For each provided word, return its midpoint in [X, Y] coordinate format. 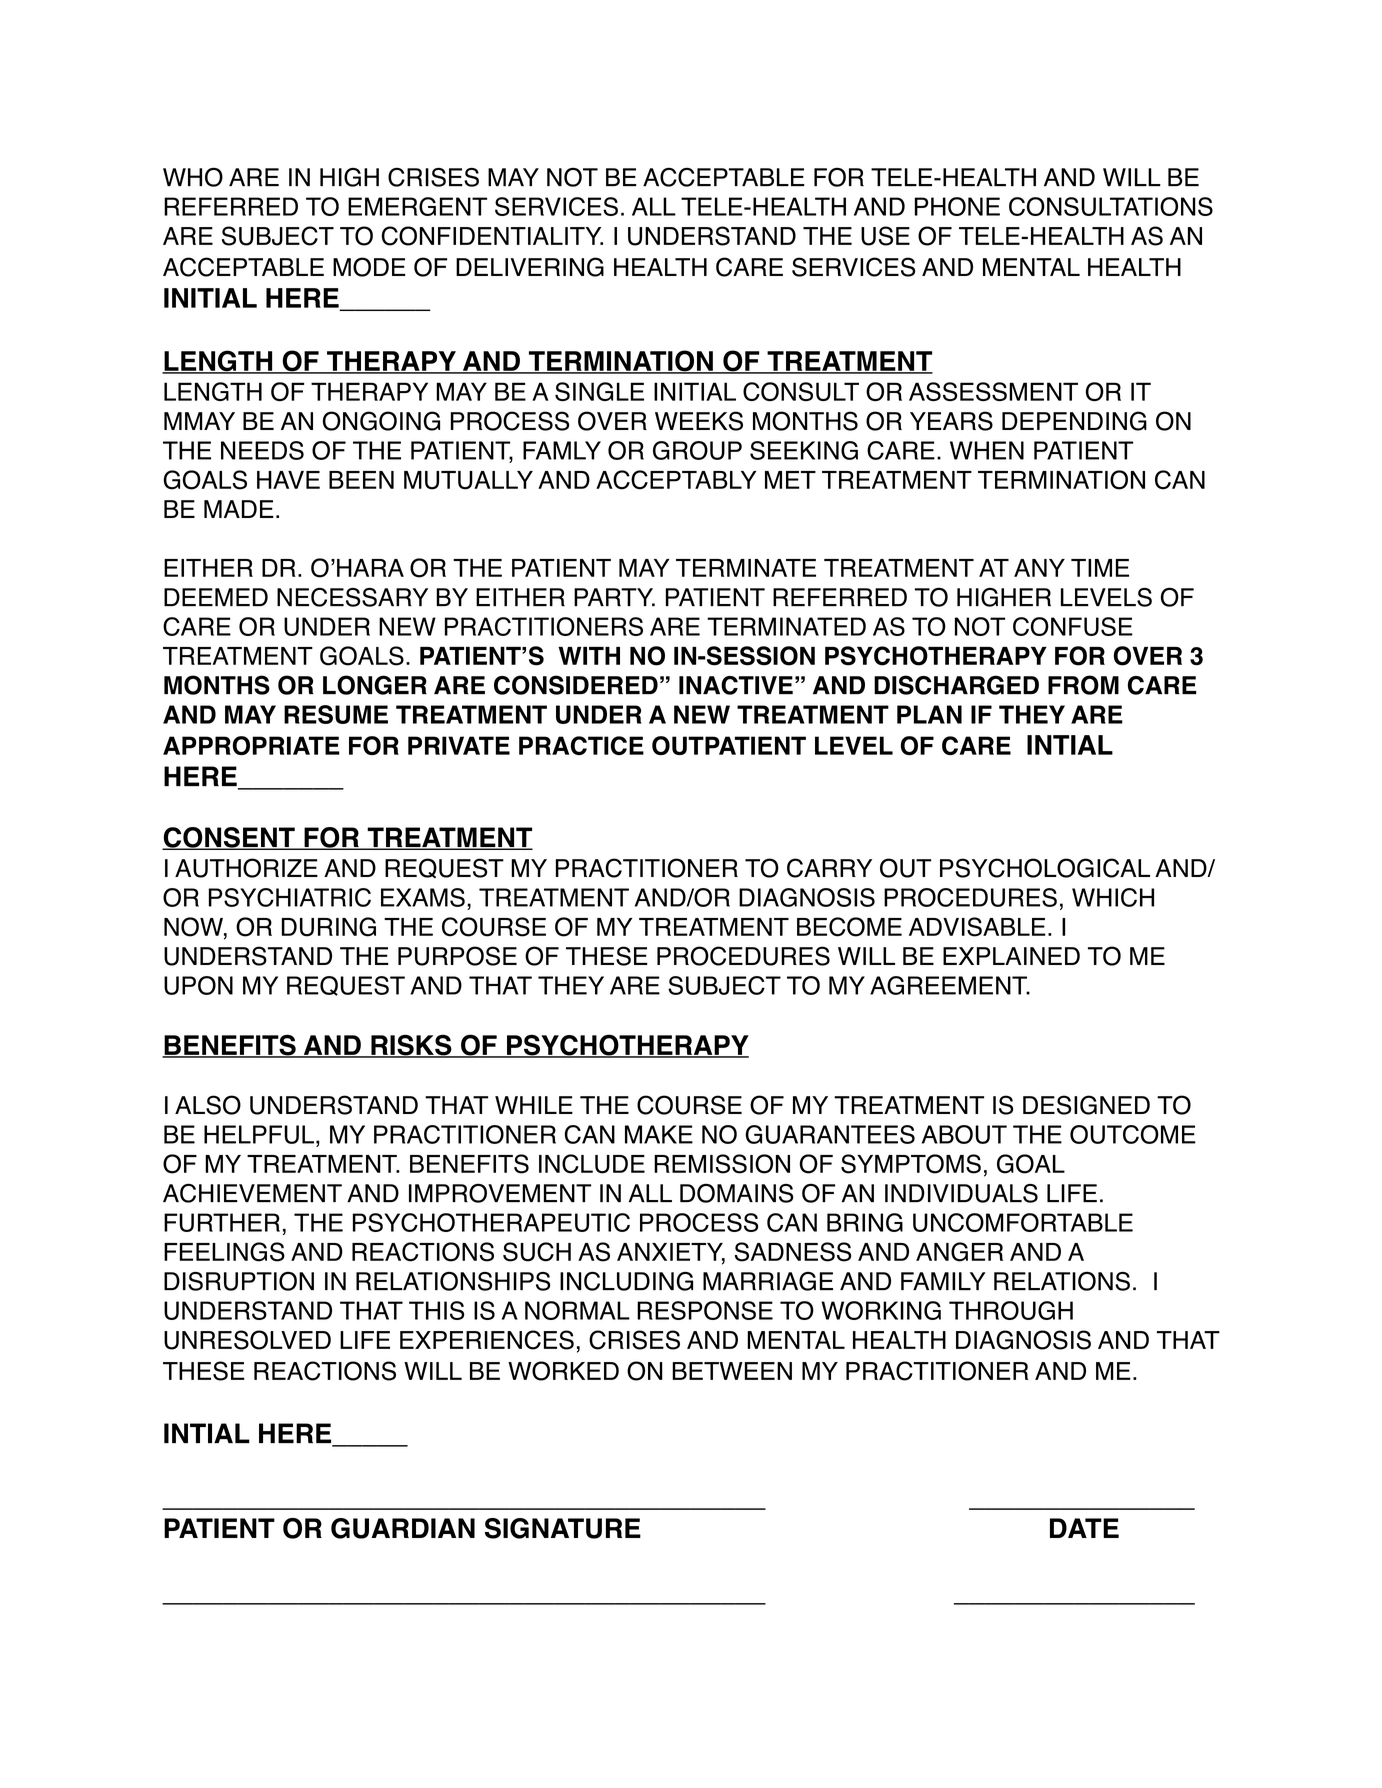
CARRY [829, 868]
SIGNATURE [563, 1528]
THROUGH [1011, 1310]
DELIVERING [530, 267]
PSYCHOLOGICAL [1045, 868]
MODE [369, 267]
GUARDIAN [403, 1528]
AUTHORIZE [246, 868]
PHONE [957, 206]
